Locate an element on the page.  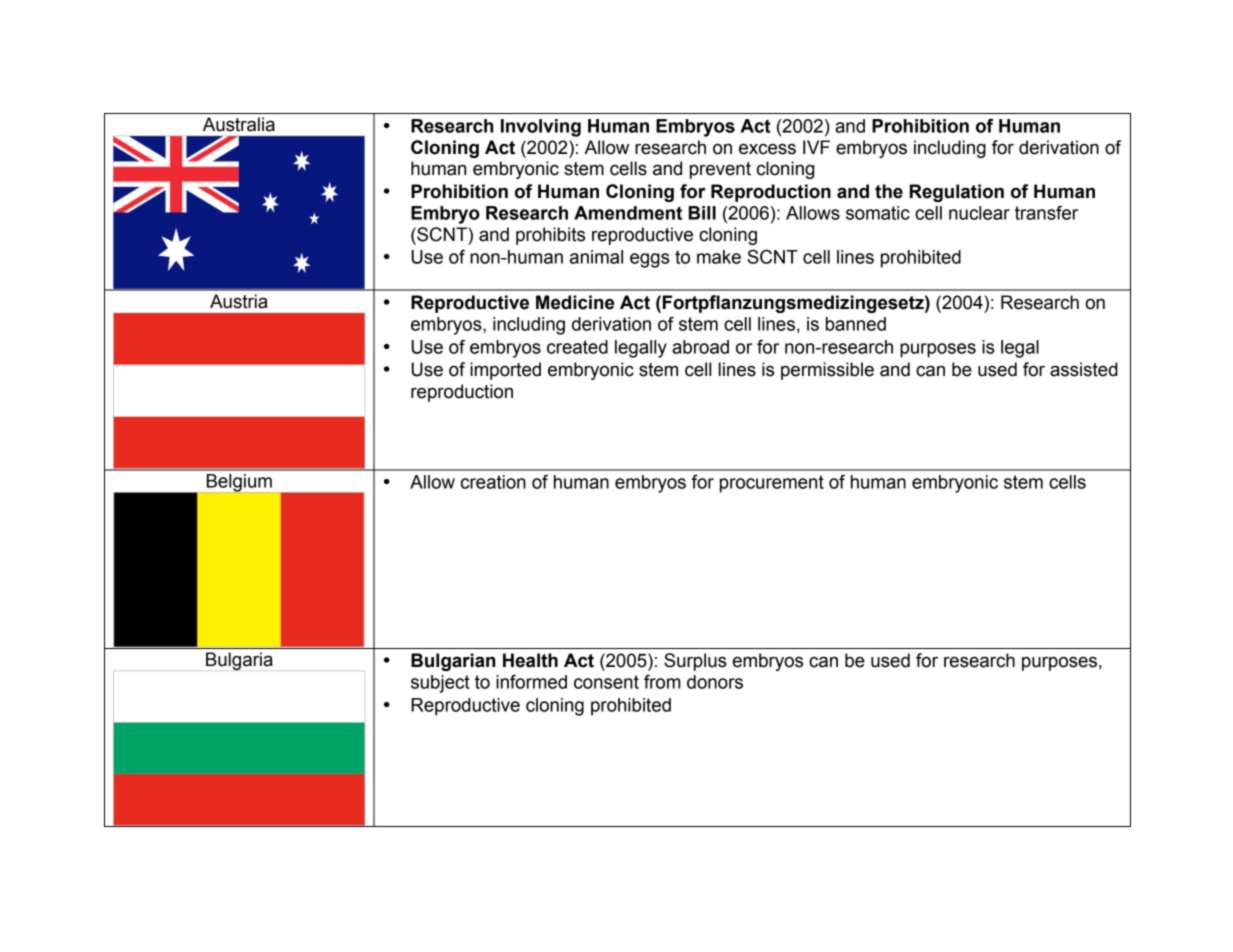
Regulation is located at coordinates (957, 193).
